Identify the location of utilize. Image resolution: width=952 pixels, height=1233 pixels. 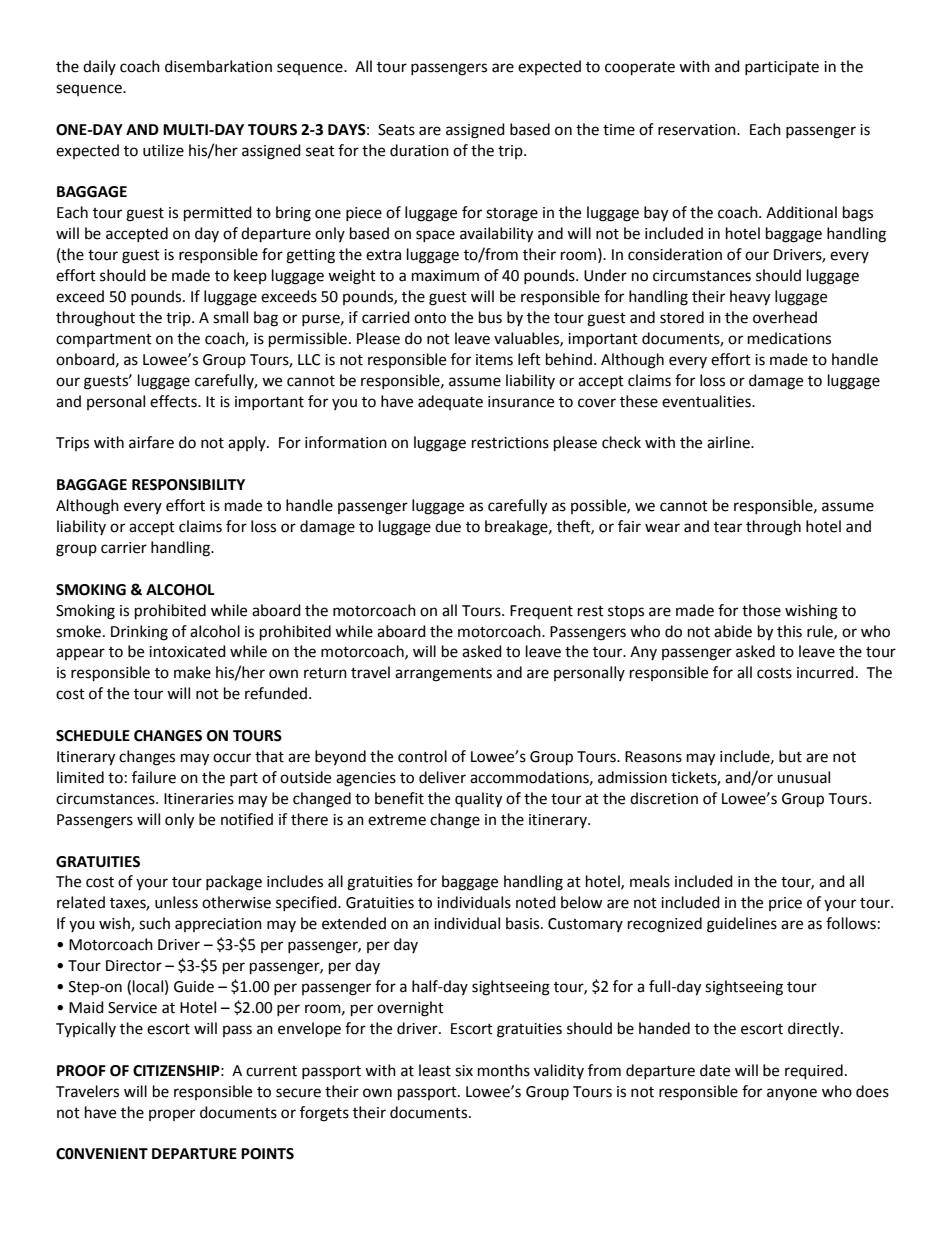
(163, 150).
